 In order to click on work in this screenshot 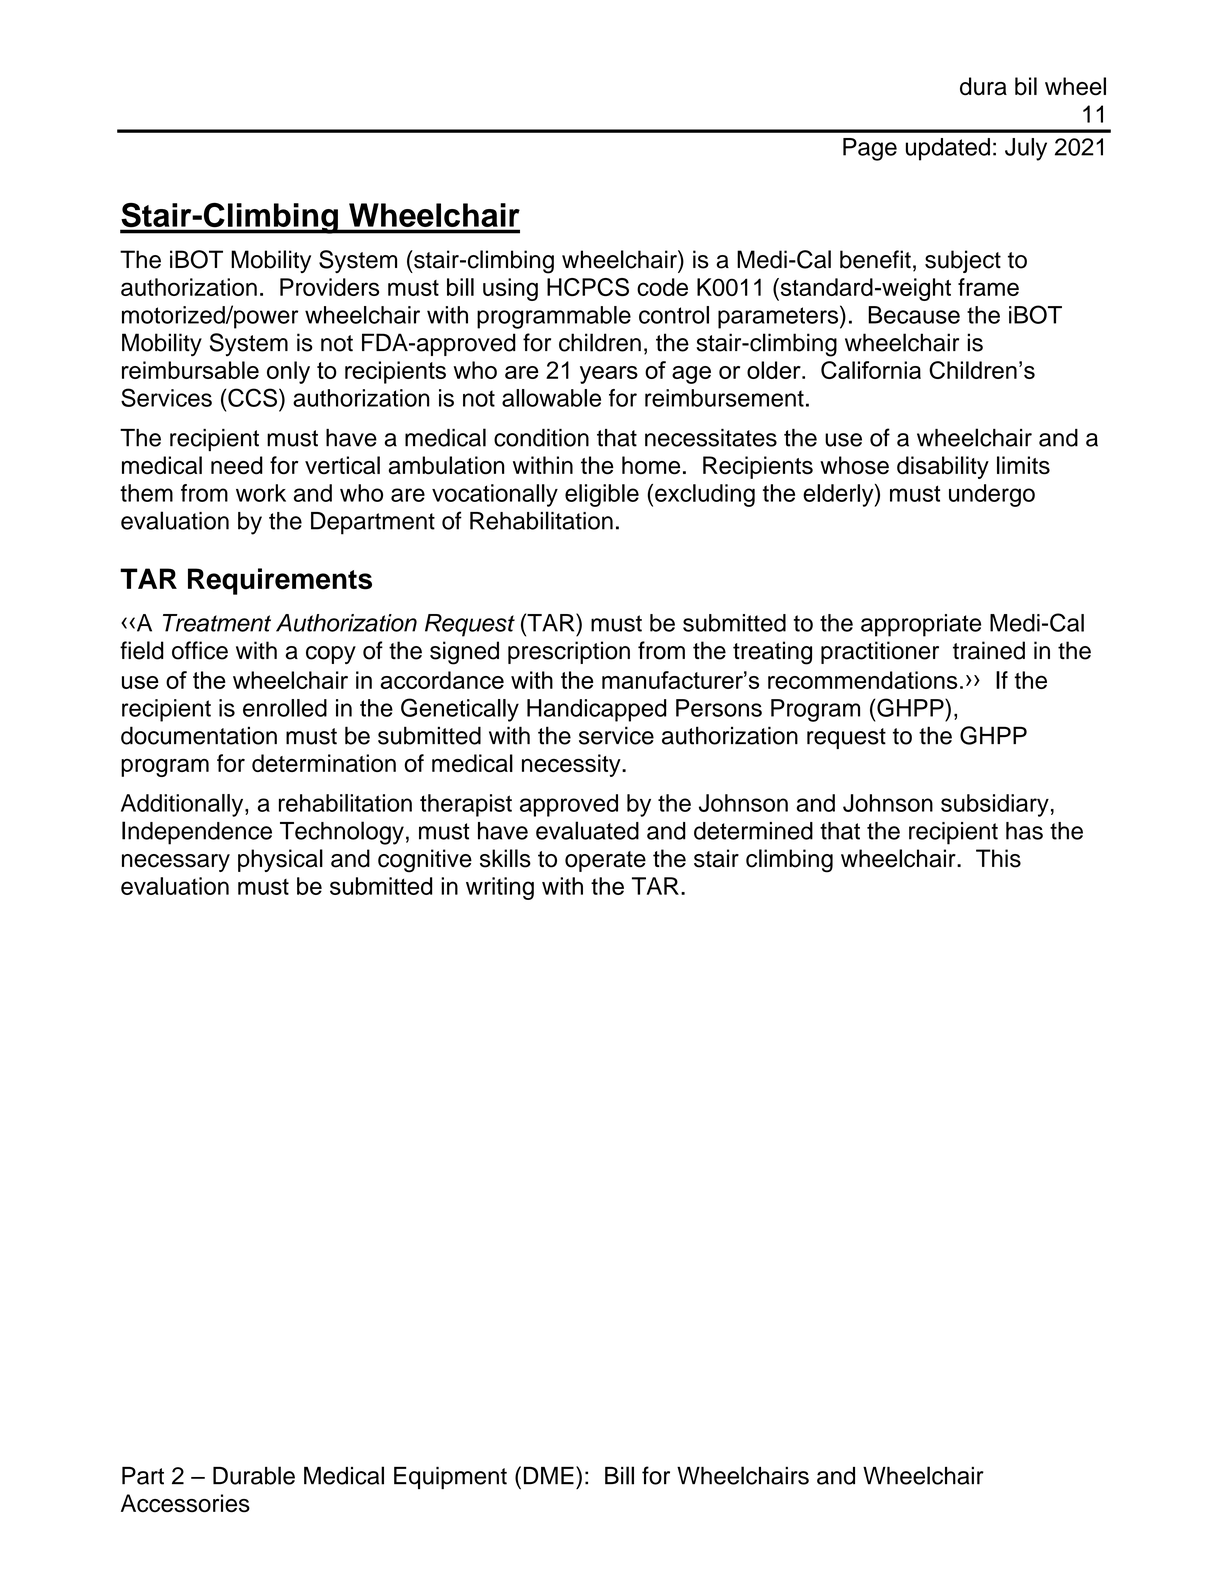, I will do `click(261, 493)`.
